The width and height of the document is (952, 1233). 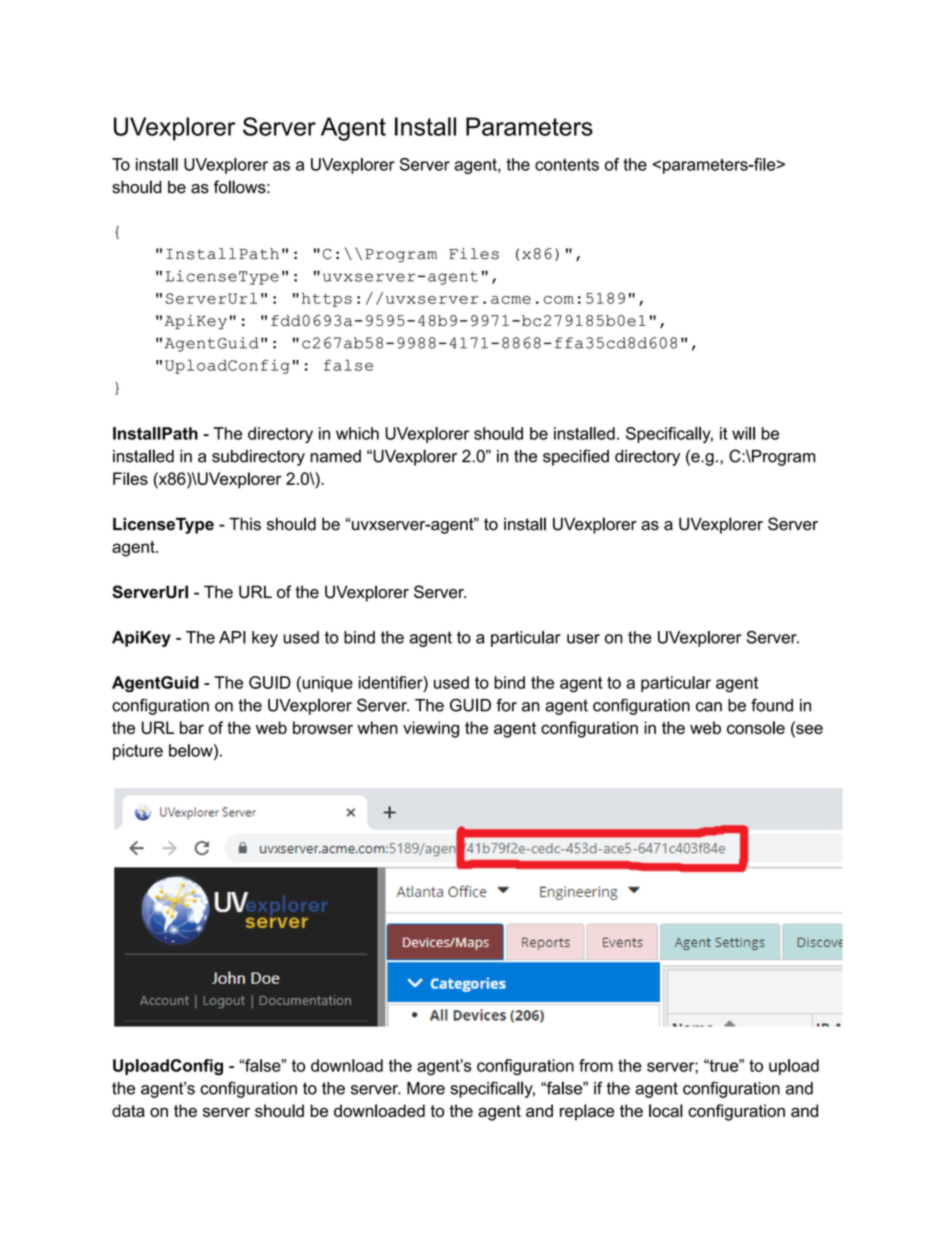 What do you see at coordinates (192, 727) in the document?
I see `bar` at bounding box center [192, 727].
